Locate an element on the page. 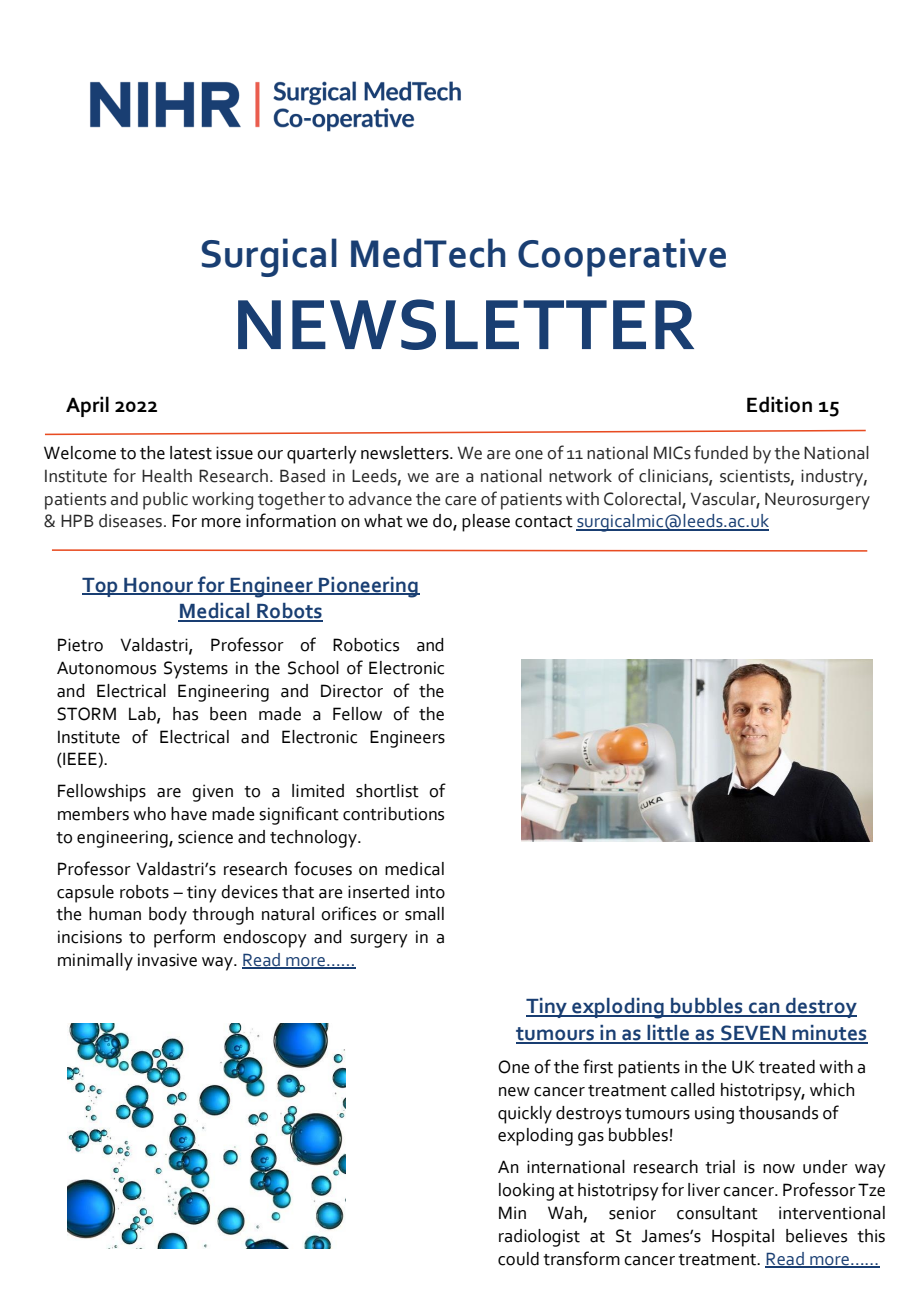 Image resolution: width=924 pixels, height=1308 pixels. Honour is located at coordinates (159, 586).
